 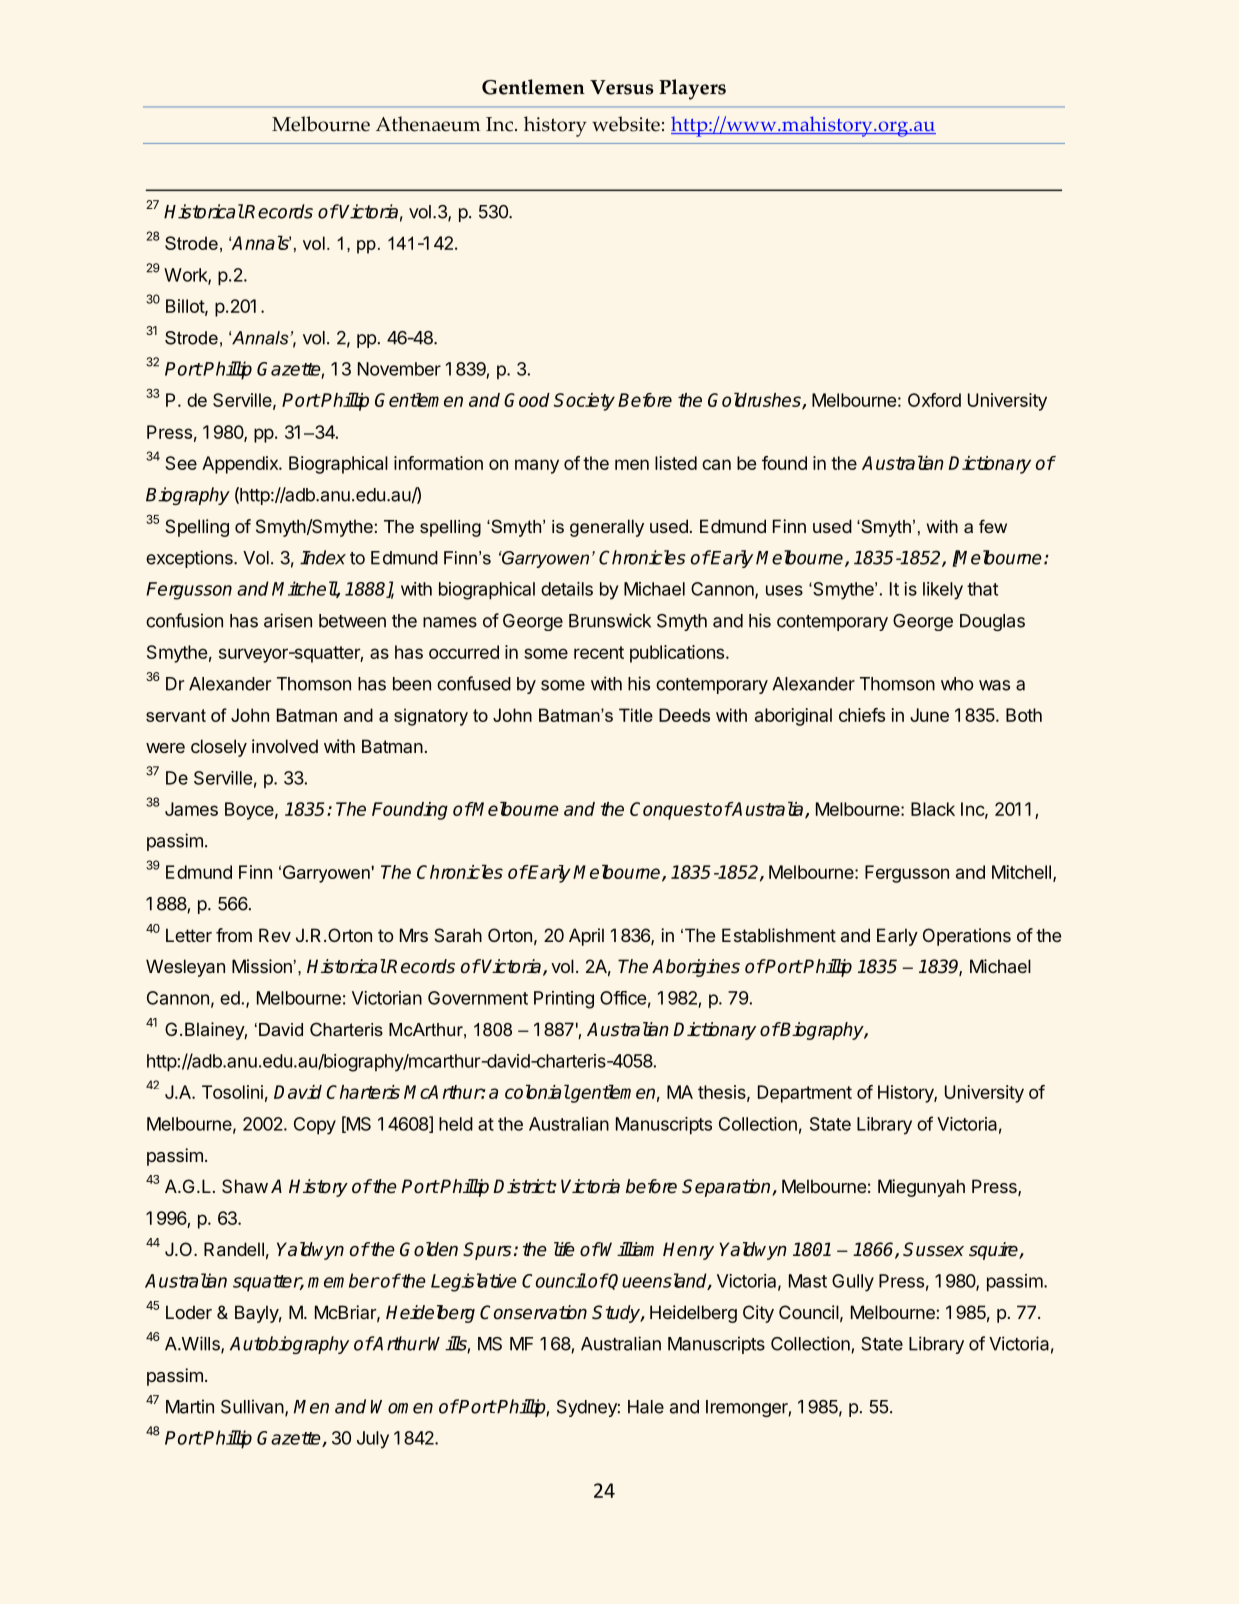 I want to click on Society, so click(x=584, y=402).
